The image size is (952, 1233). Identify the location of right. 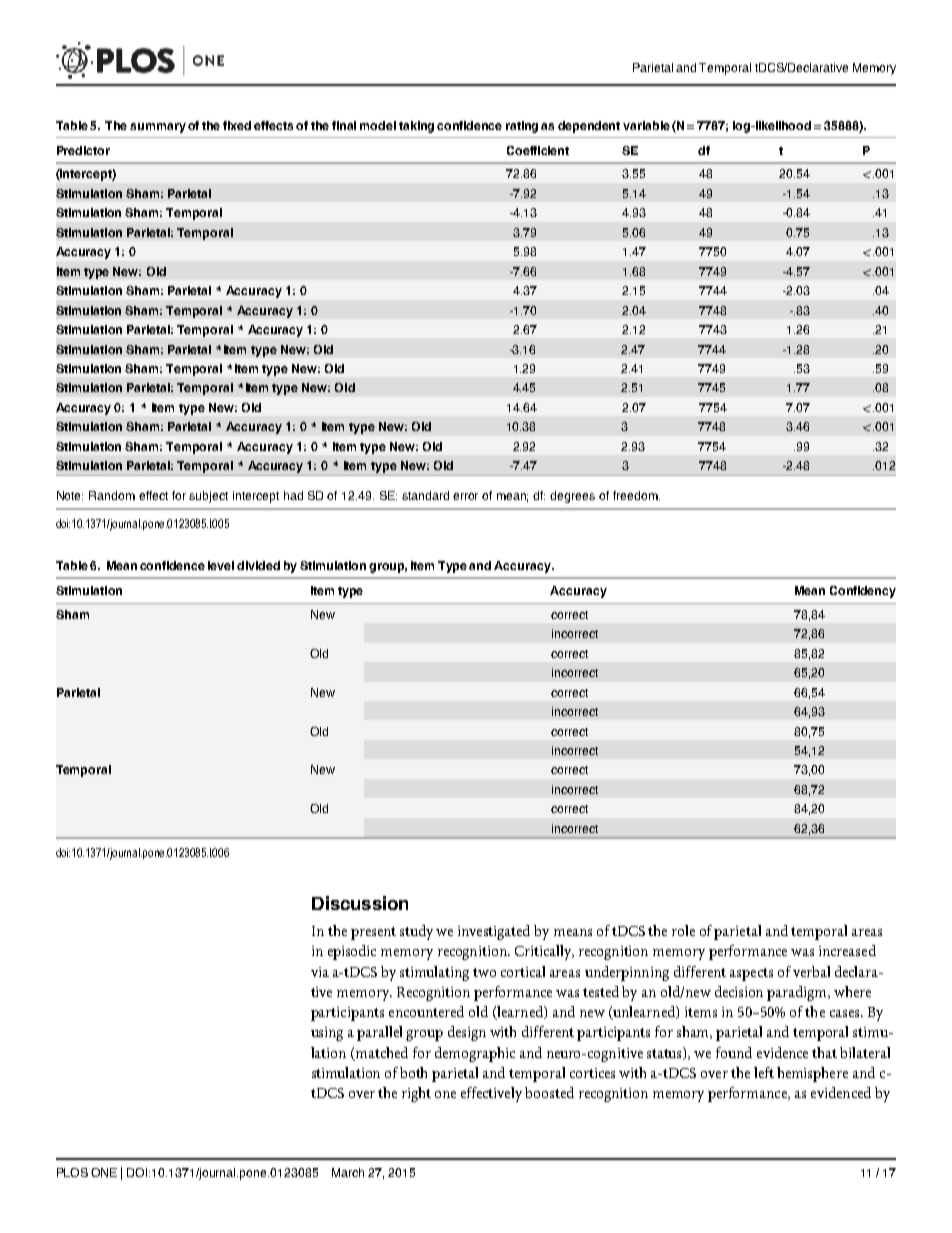
(416, 1094).
